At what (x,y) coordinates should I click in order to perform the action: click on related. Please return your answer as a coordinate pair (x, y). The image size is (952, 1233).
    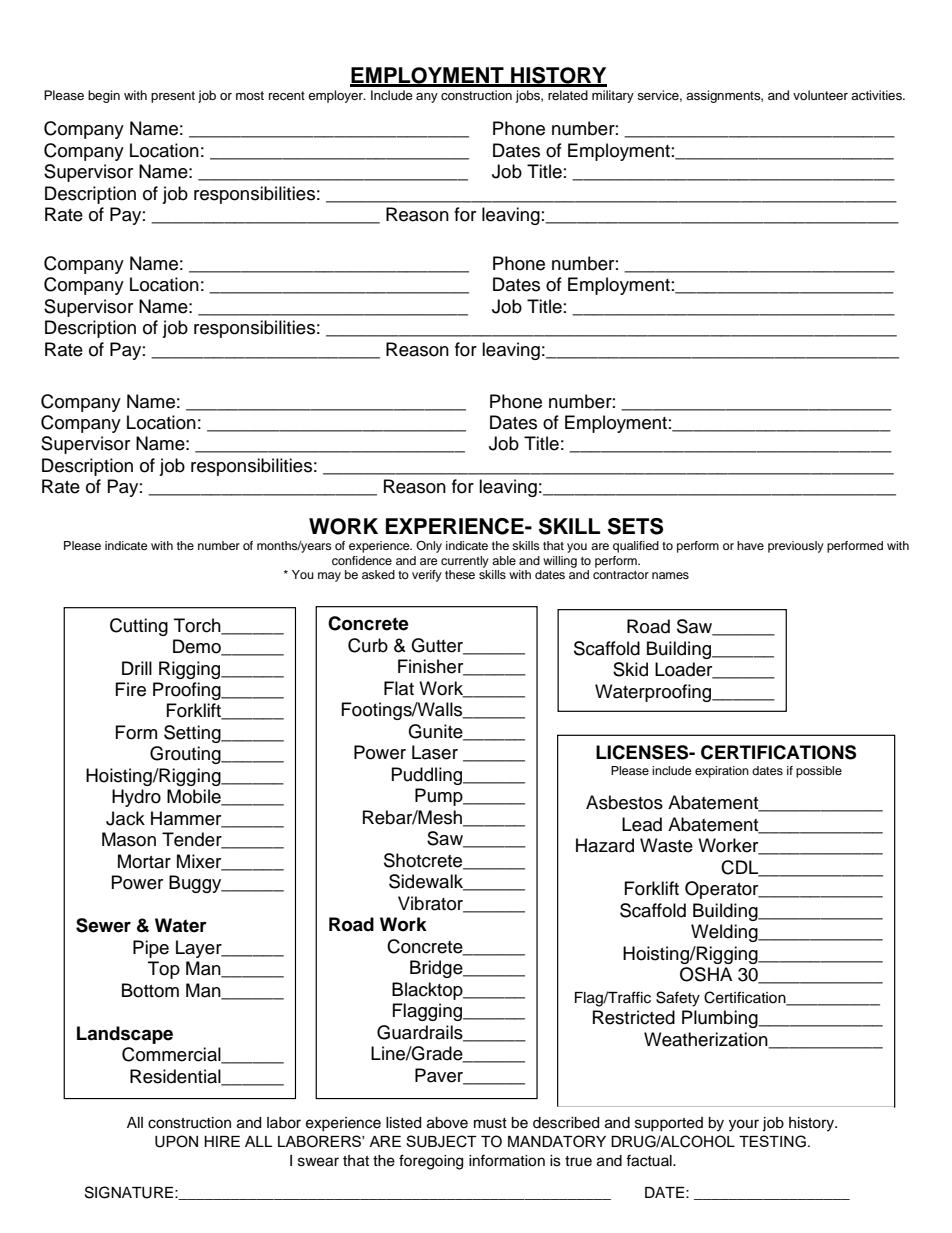
    Looking at the image, I should click on (568, 95).
